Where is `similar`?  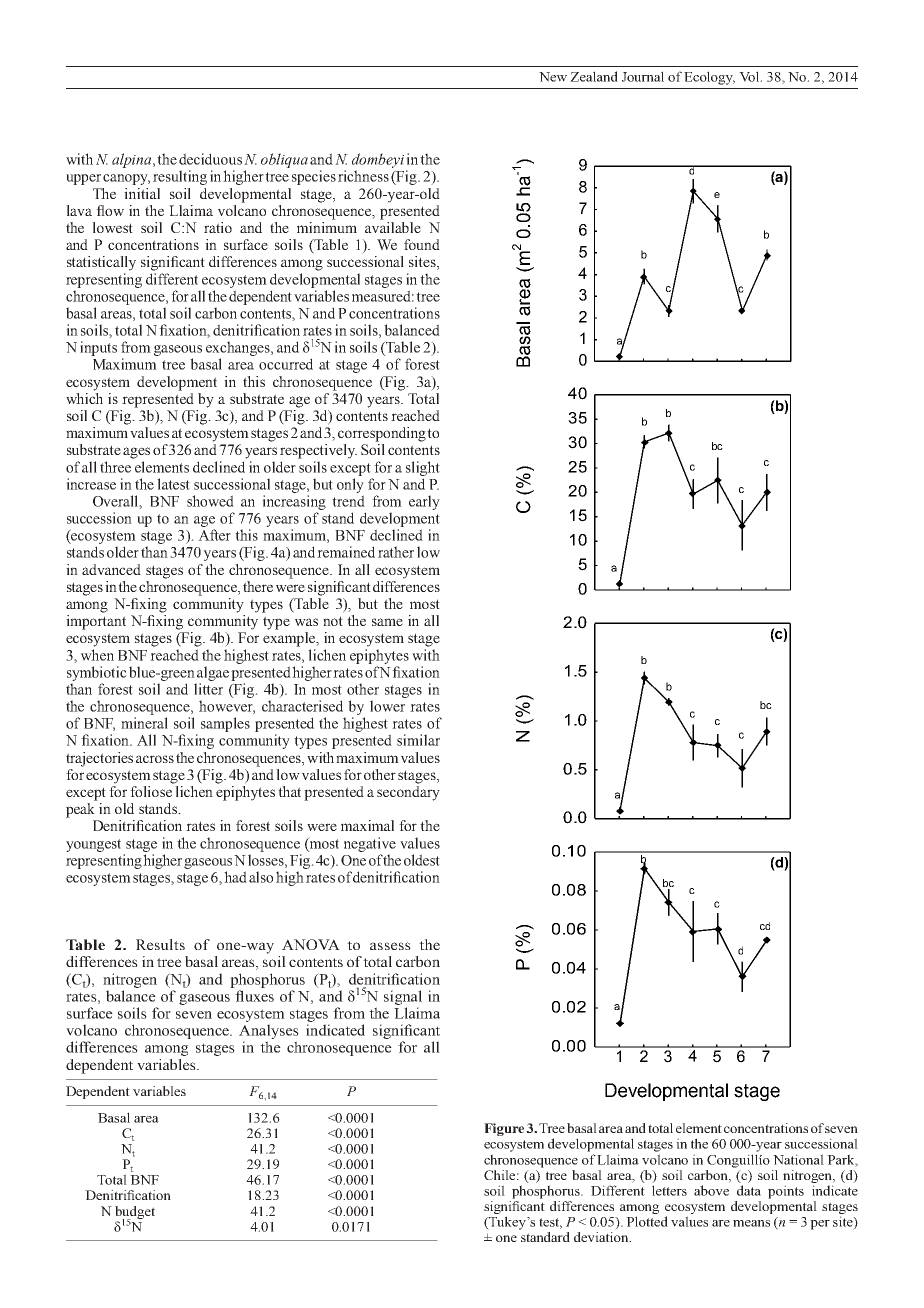
similar is located at coordinates (418, 740).
